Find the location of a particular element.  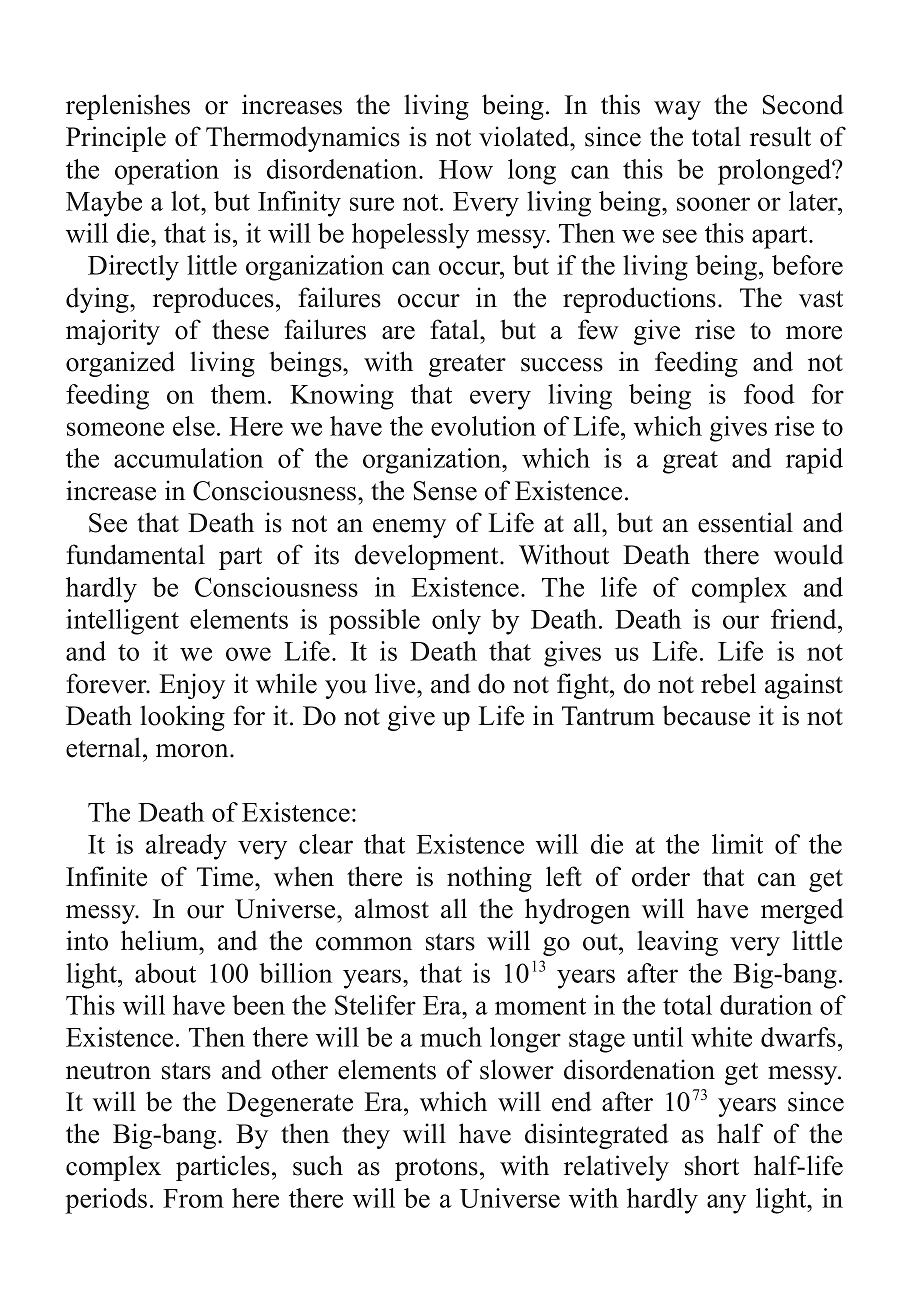

From is located at coordinates (193, 1198).
